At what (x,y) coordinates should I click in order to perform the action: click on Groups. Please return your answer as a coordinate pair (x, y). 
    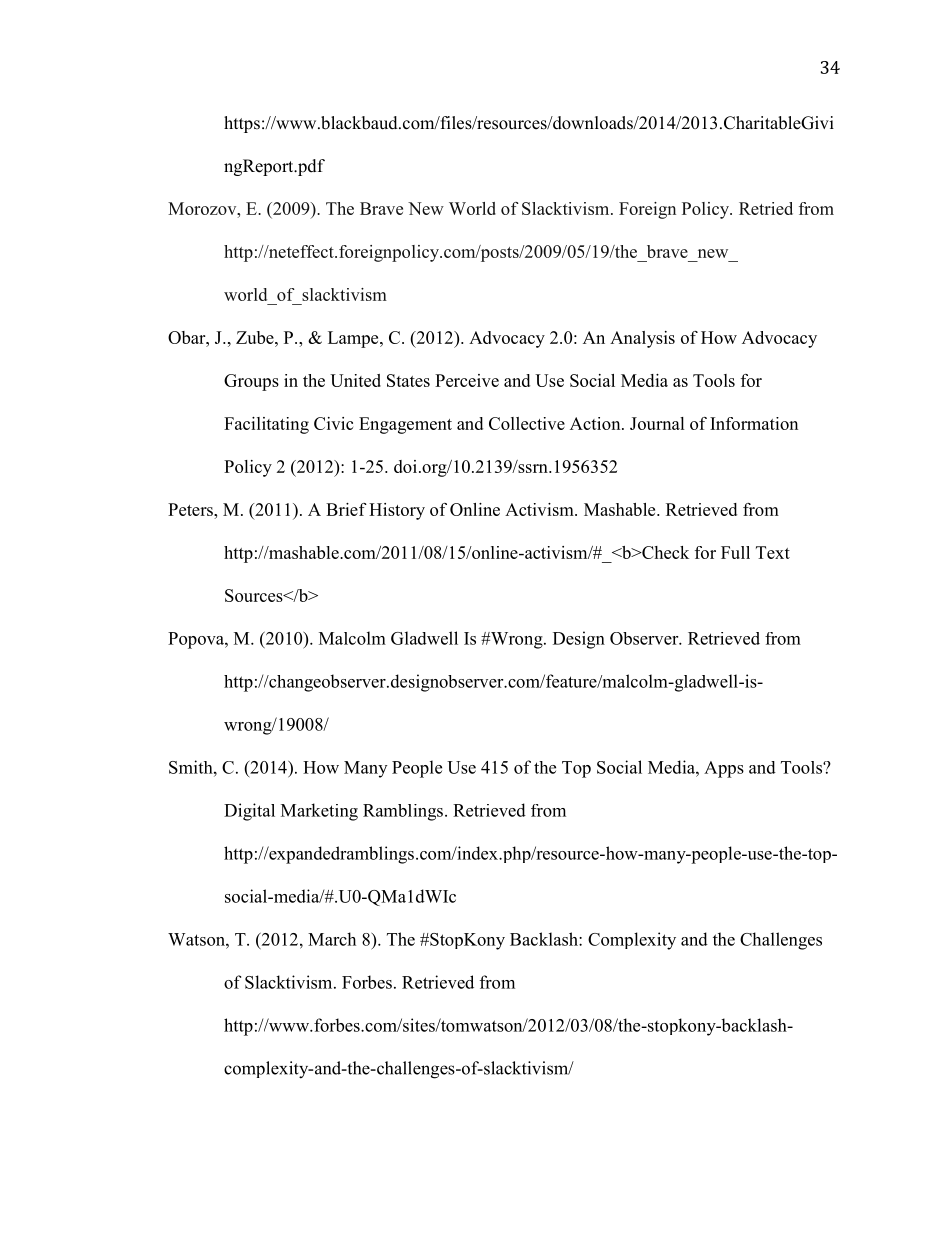
    Looking at the image, I should click on (251, 382).
